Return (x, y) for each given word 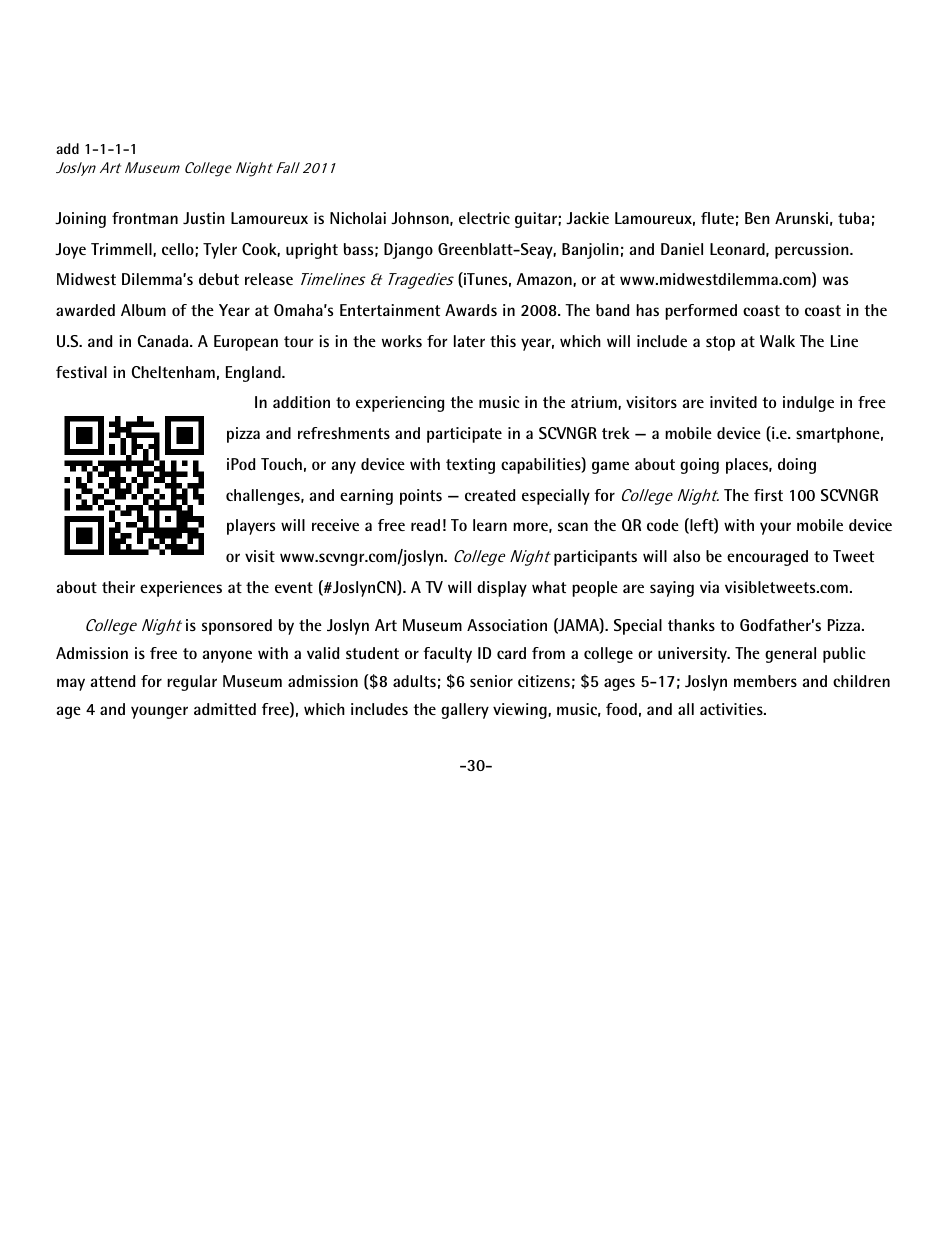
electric (484, 218)
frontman (145, 218)
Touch (281, 464)
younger (159, 712)
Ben (757, 218)
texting (470, 466)
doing (797, 466)
